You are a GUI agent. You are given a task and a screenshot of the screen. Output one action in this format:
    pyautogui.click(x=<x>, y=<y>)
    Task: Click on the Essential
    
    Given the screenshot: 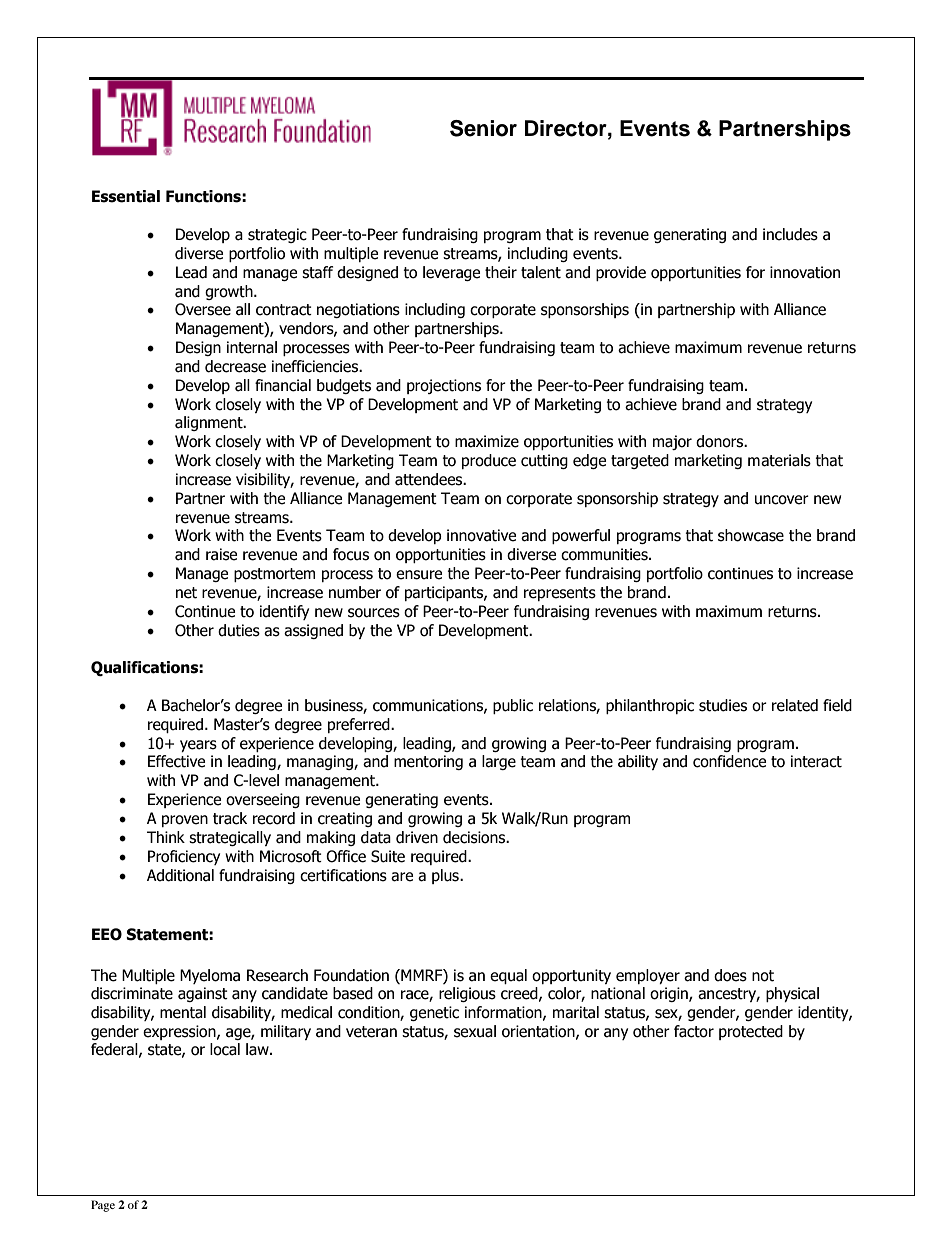 What is the action you would take?
    pyautogui.click(x=126, y=196)
